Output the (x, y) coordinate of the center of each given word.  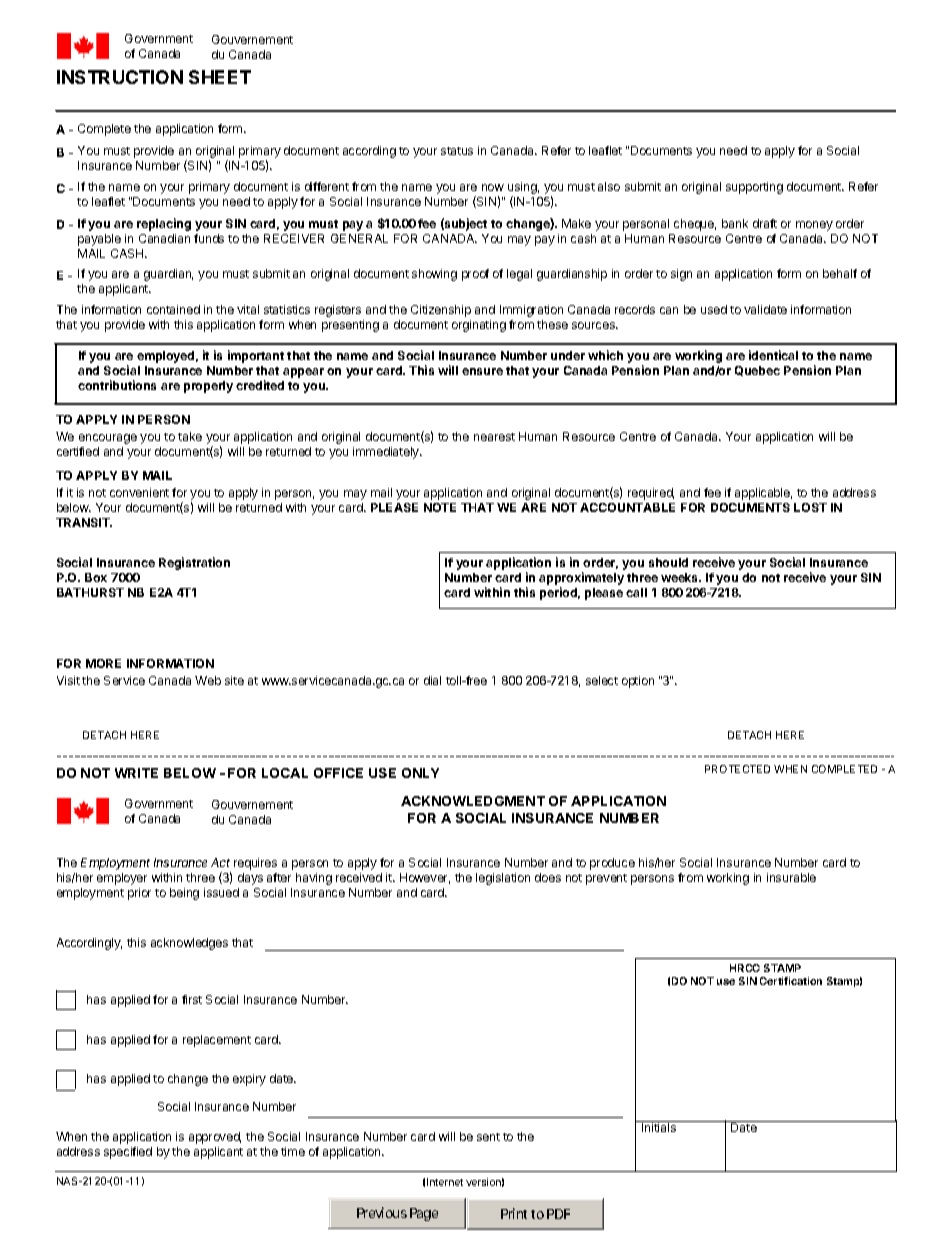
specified (128, 1153)
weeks (681, 577)
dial (432, 680)
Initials (659, 1127)
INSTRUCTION (120, 77)
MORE (103, 663)
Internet (445, 1182)
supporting (754, 188)
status (457, 151)
